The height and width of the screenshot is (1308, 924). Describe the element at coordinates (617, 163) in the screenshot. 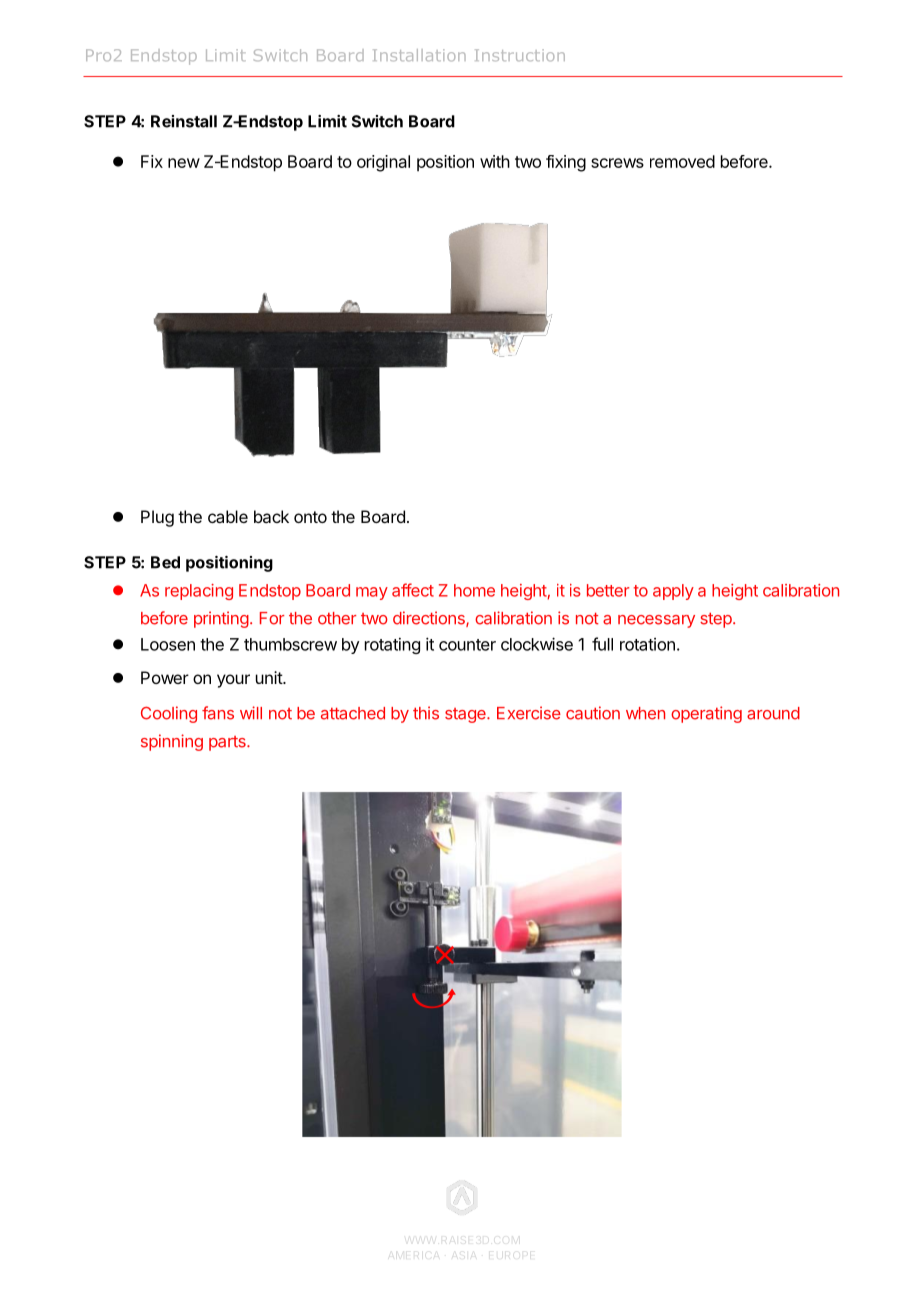

I see `screws` at that location.
